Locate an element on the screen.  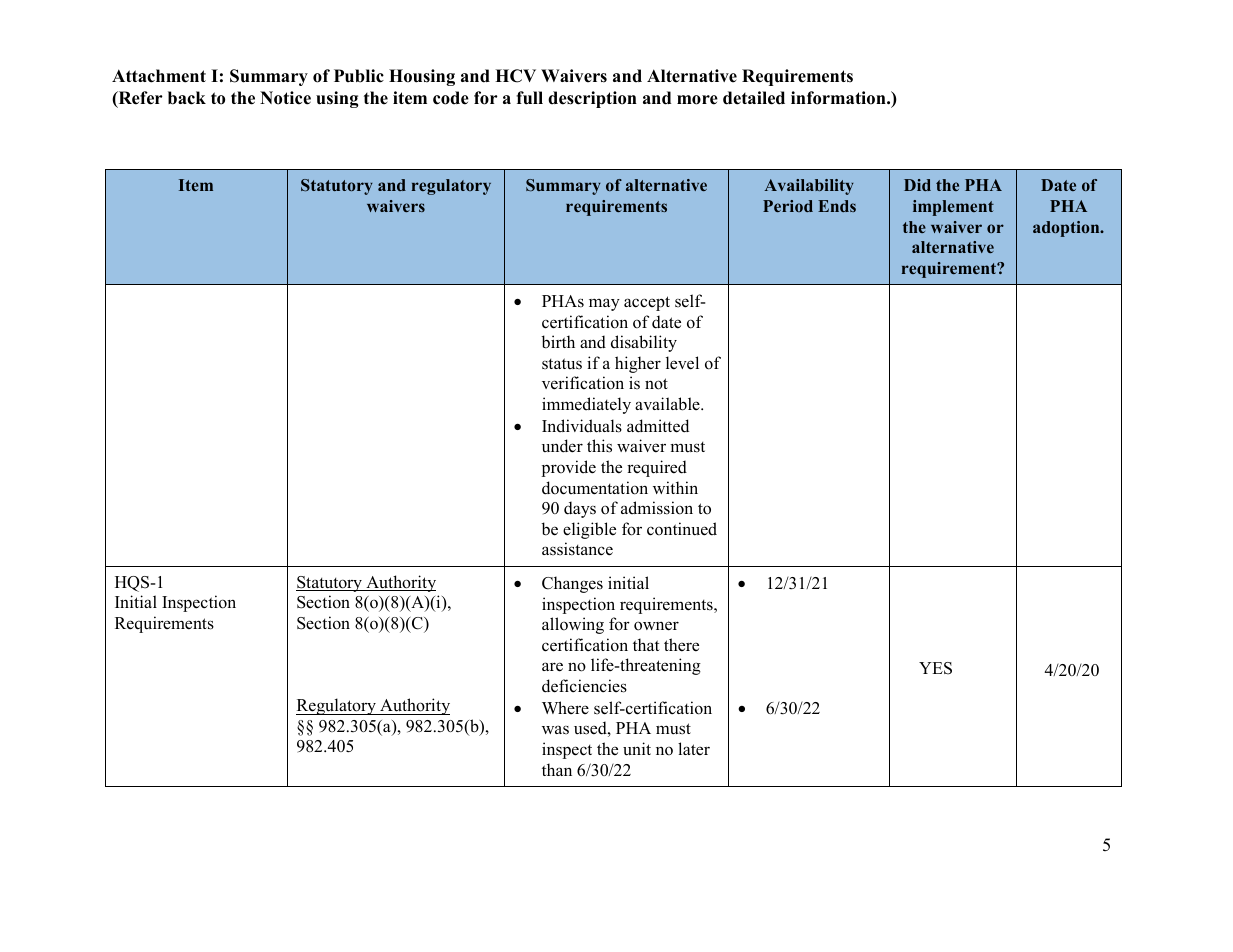
detailed is located at coordinates (754, 98).
